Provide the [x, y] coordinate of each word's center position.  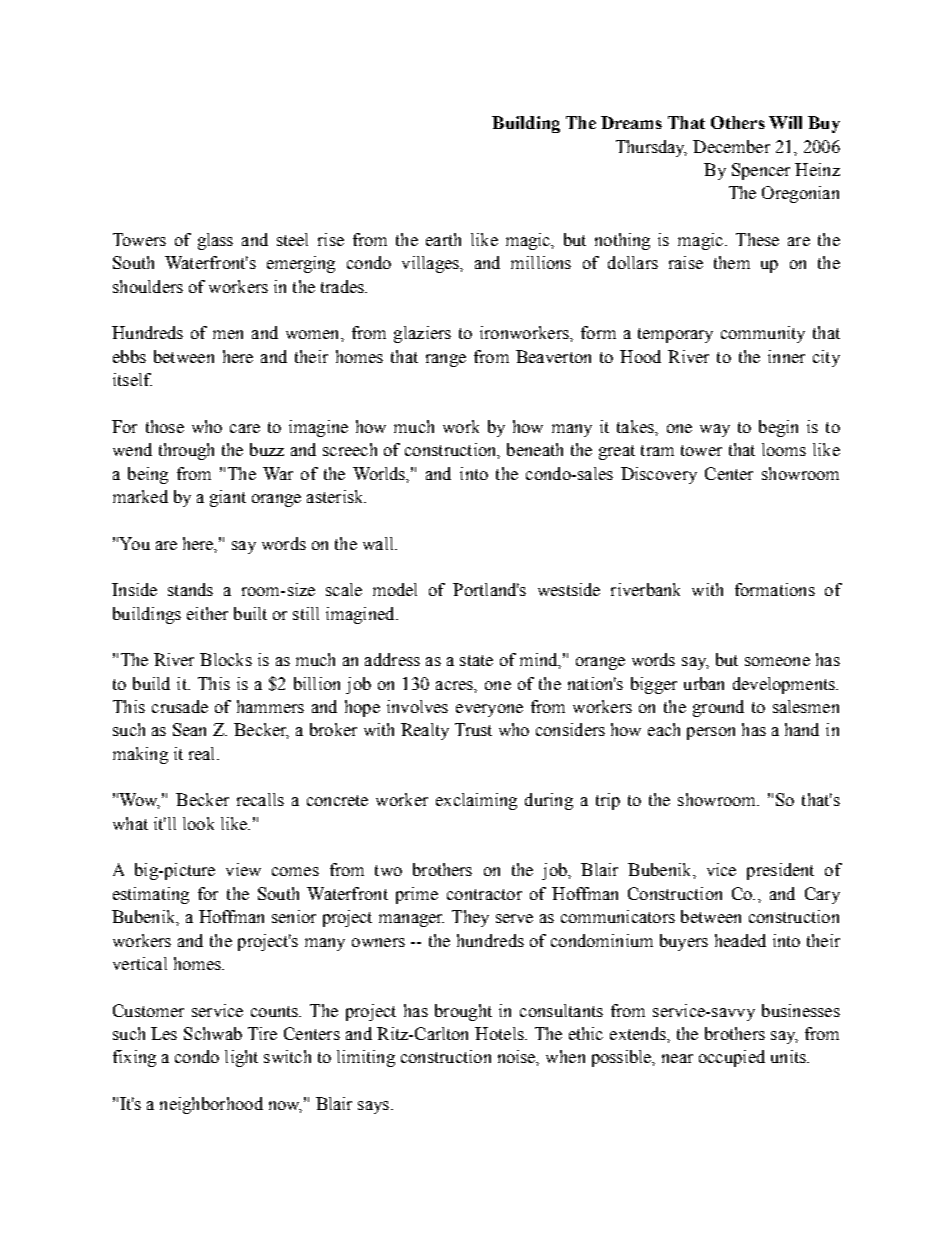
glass [215, 241]
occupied [732, 1058]
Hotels [500, 1033]
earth [443, 239]
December [731, 146]
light [241, 1058]
